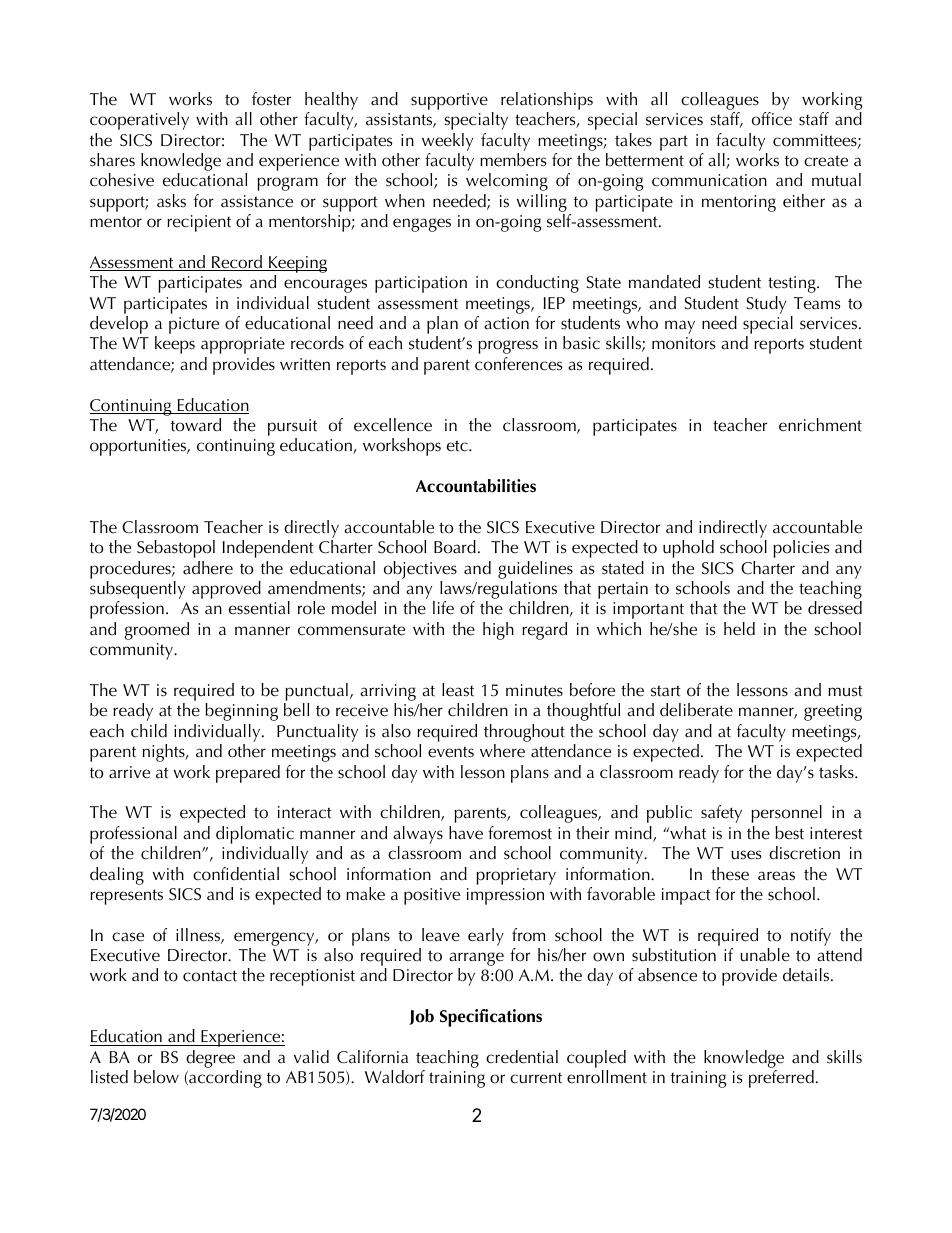 The height and width of the document is (1233, 952). What do you see at coordinates (458, 446) in the document?
I see `etc` at bounding box center [458, 446].
